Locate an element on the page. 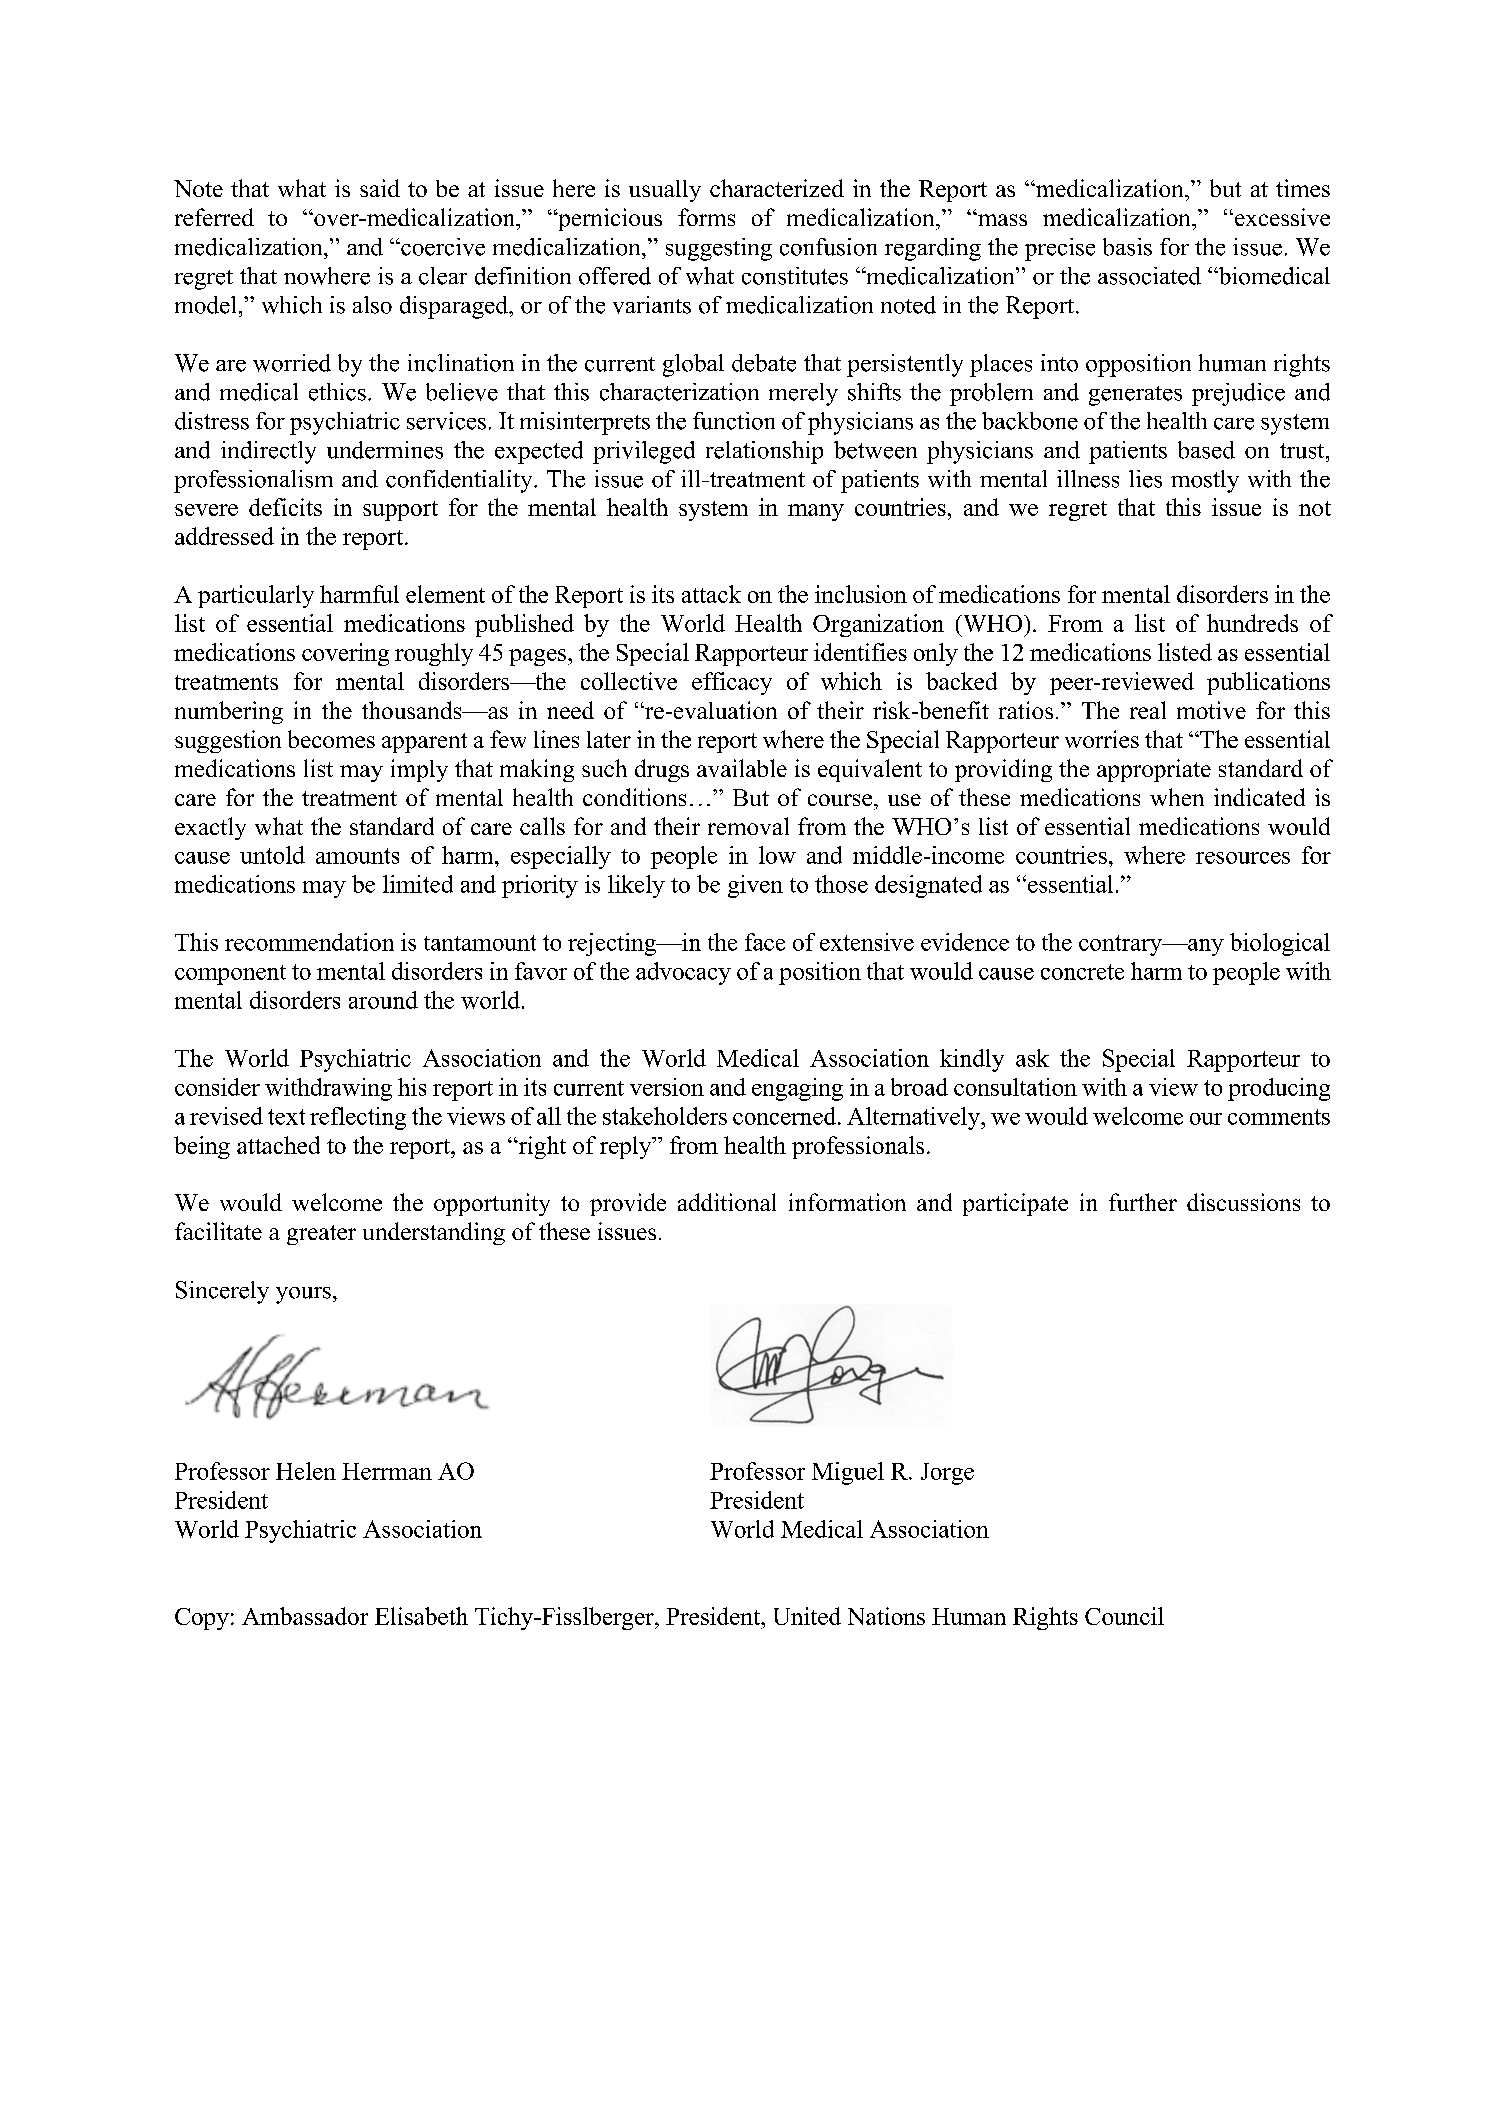  further is located at coordinates (1143, 1202).
